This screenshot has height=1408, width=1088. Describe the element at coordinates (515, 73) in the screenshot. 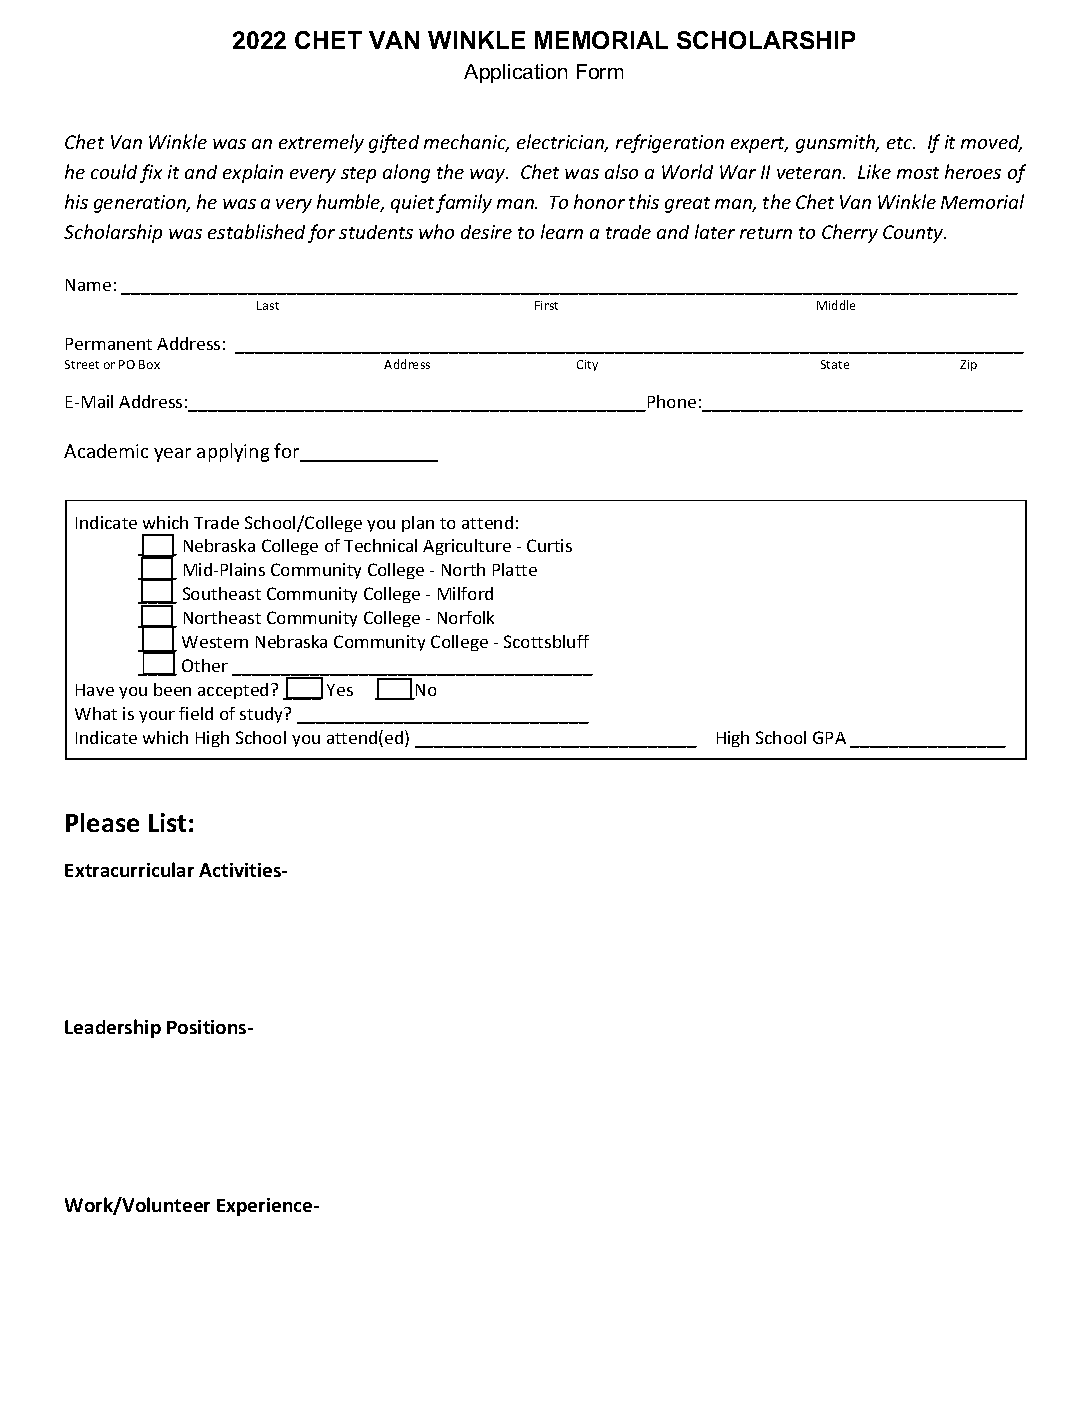

I see `Application` at that location.
